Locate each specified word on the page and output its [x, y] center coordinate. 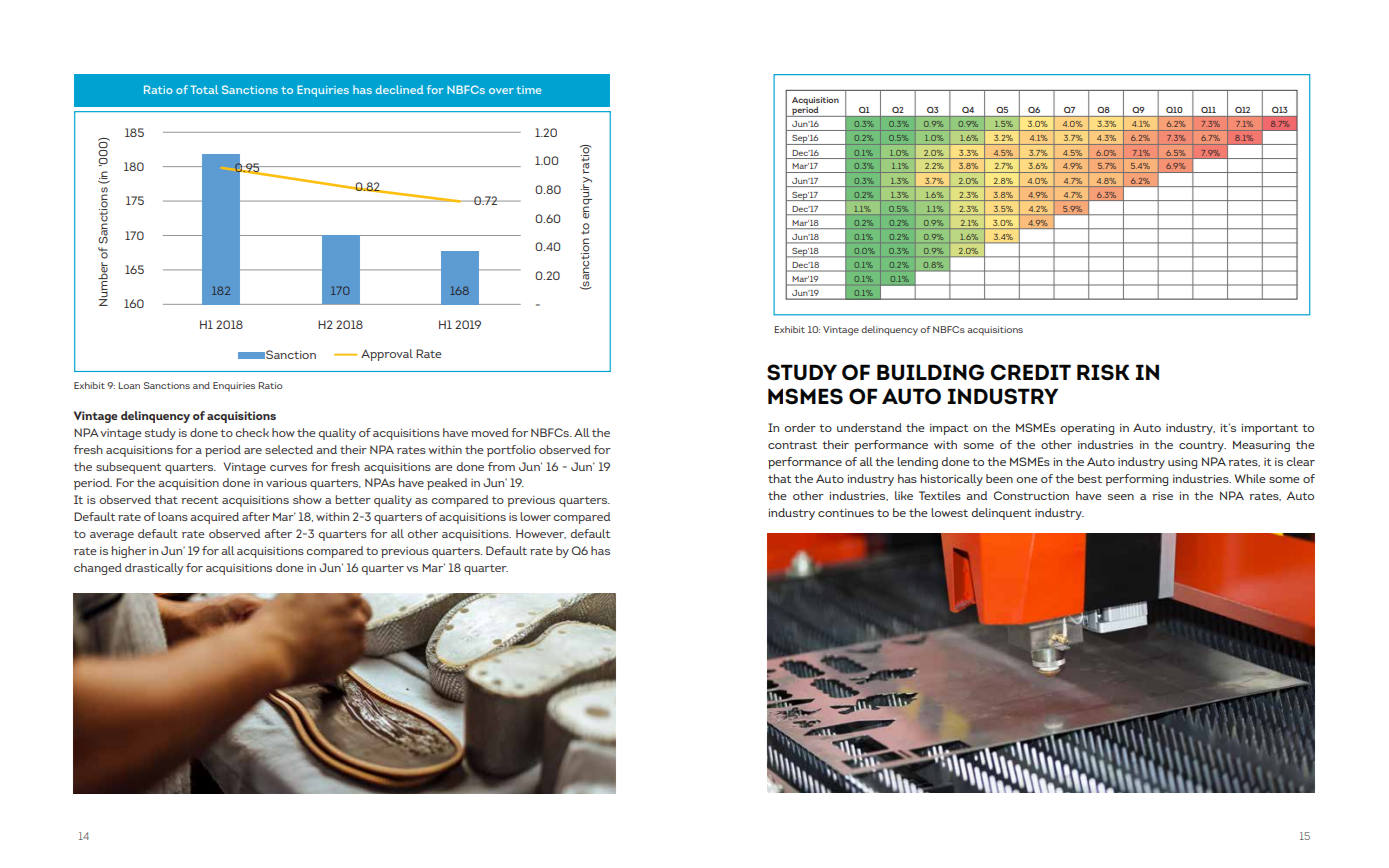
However [541, 534]
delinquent [1001, 514]
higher [129, 552]
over [501, 91]
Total [204, 89]
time [529, 90]
